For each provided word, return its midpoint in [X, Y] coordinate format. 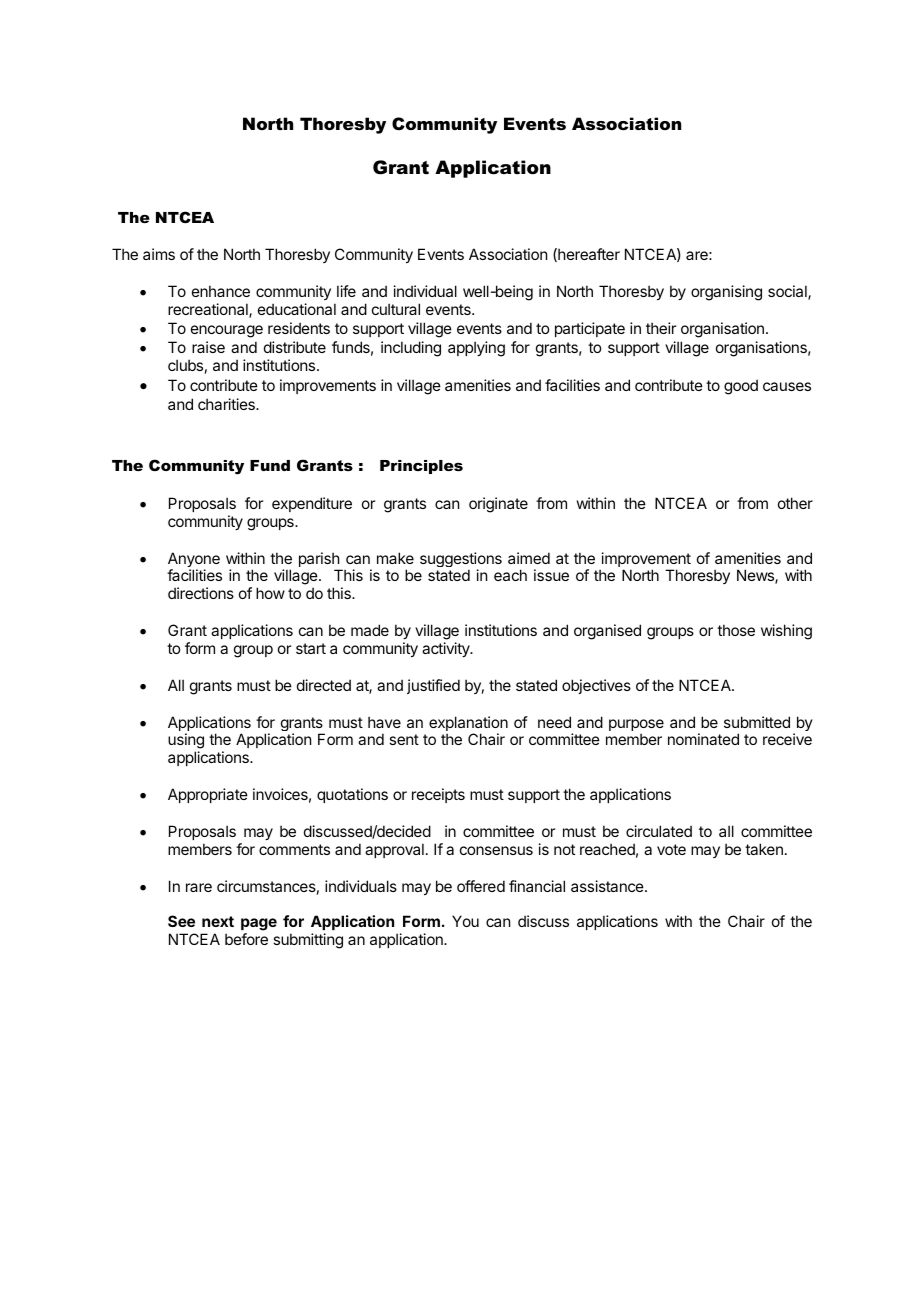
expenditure [312, 504]
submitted [757, 722]
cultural [396, 309]
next [218, 921]
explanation [468, 725]
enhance [221, 291]
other [795, 503]
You [465, 921]
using [186, 742]
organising [726, 293]
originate [498, 505]
